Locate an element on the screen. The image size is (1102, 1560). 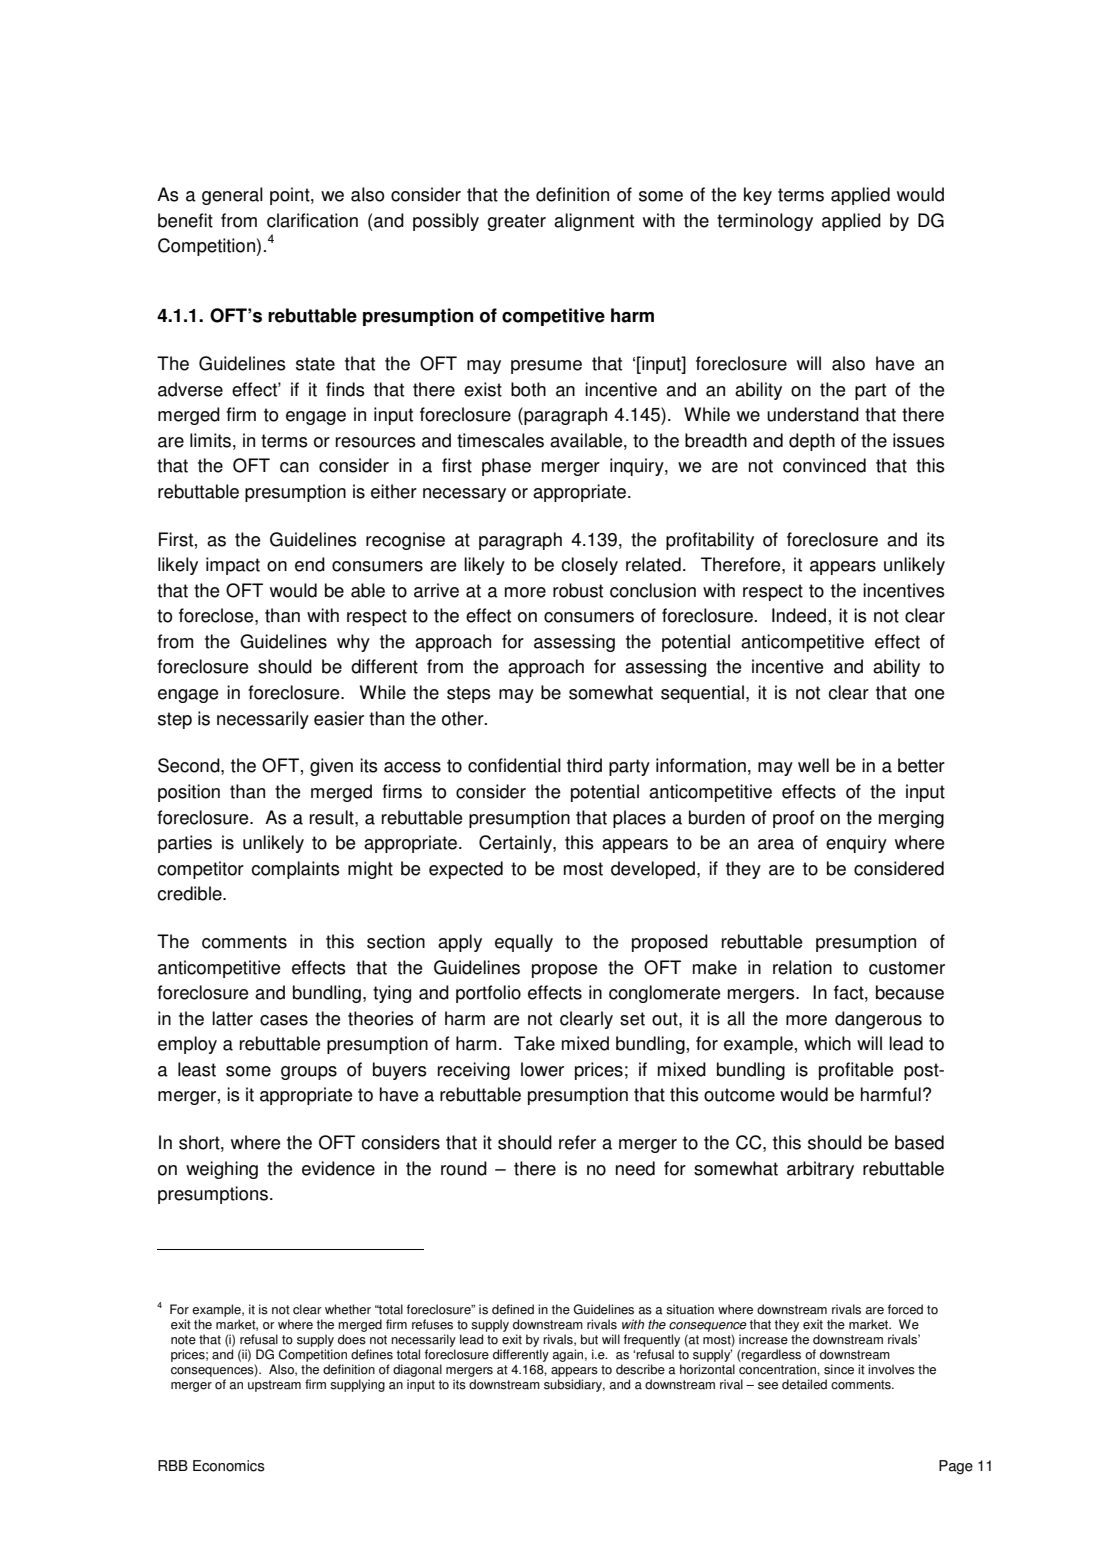
enquiry is located at coordinates (856, 844).
